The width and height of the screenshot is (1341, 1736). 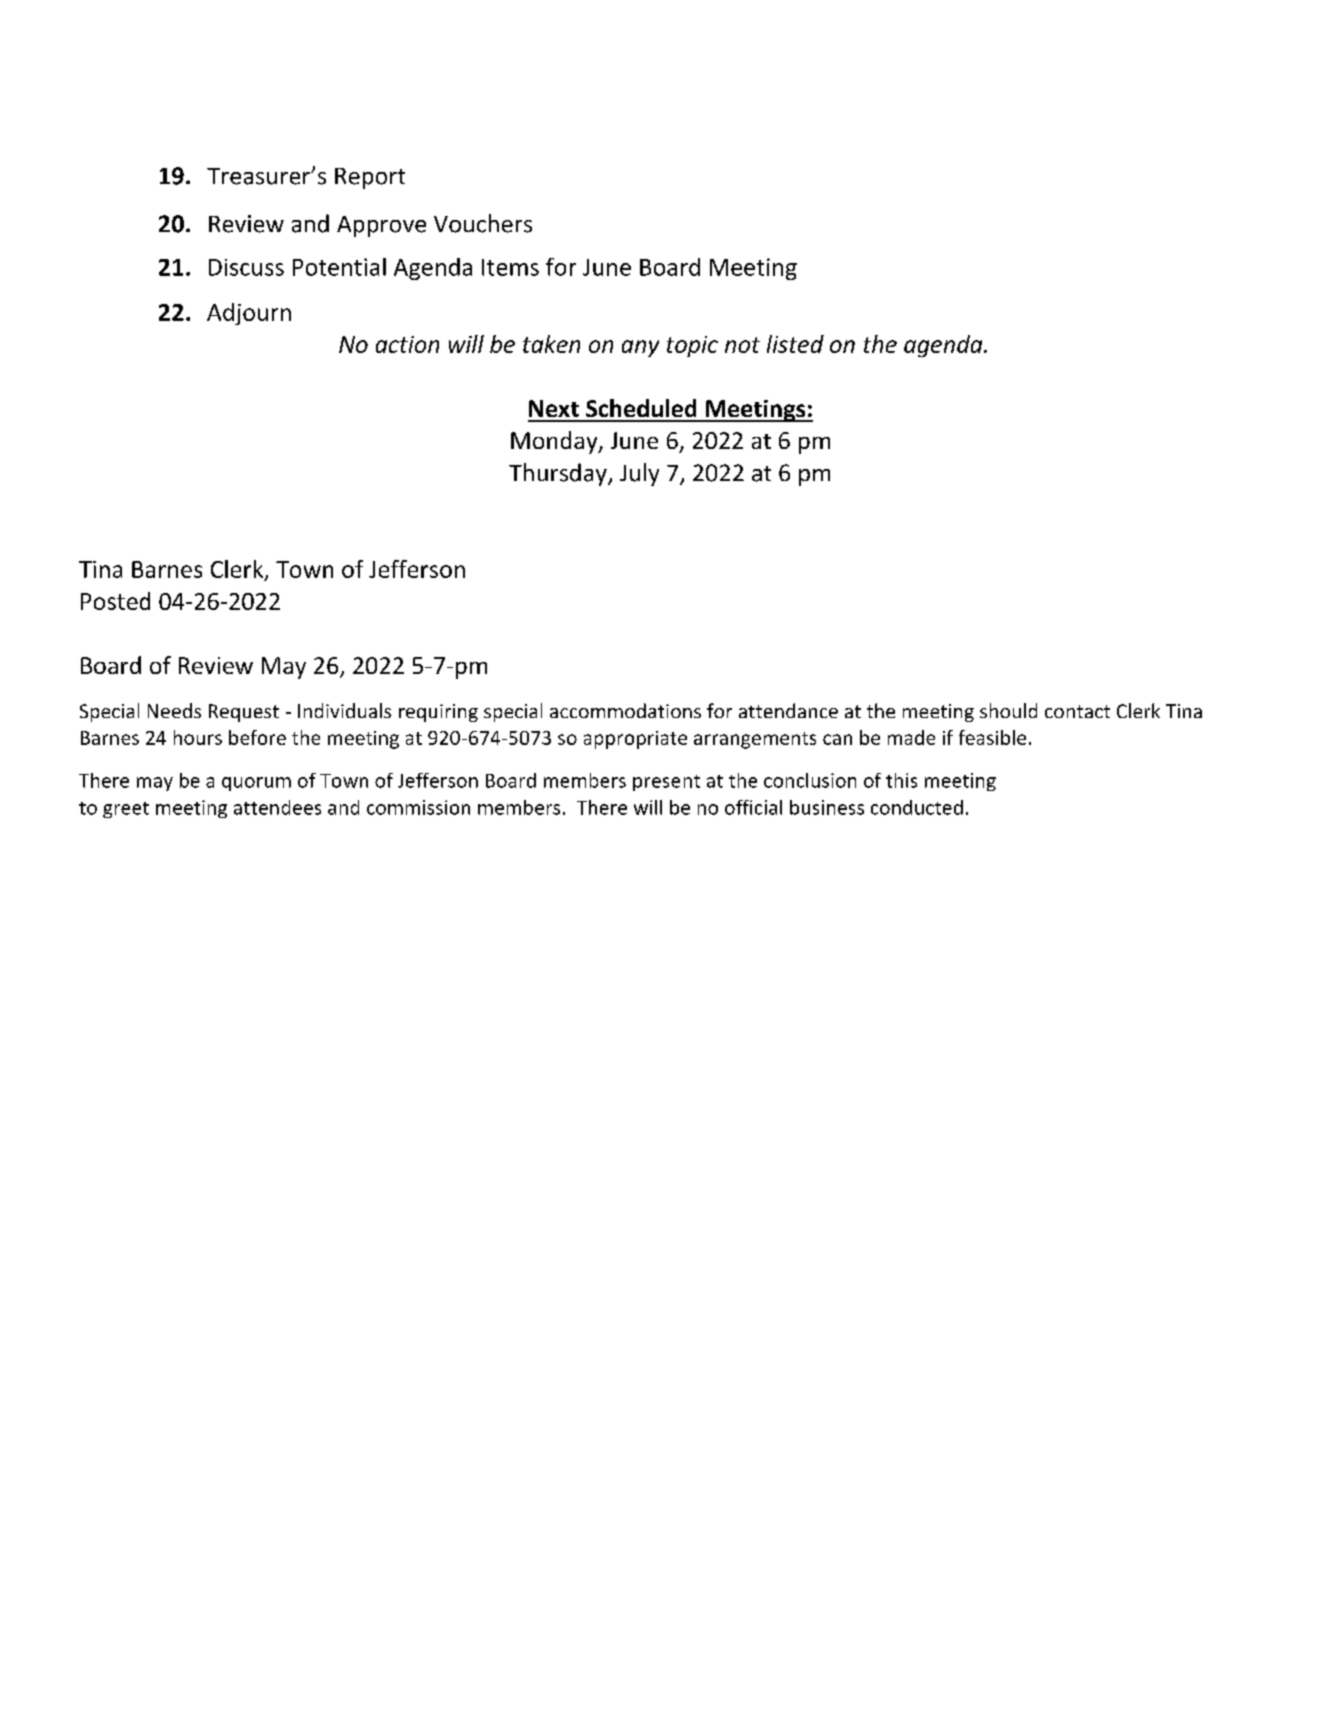 What do you see at coordinates (483, 223) in the screenshot?
I see `Vouchers` at bounding box center [483, 223].
